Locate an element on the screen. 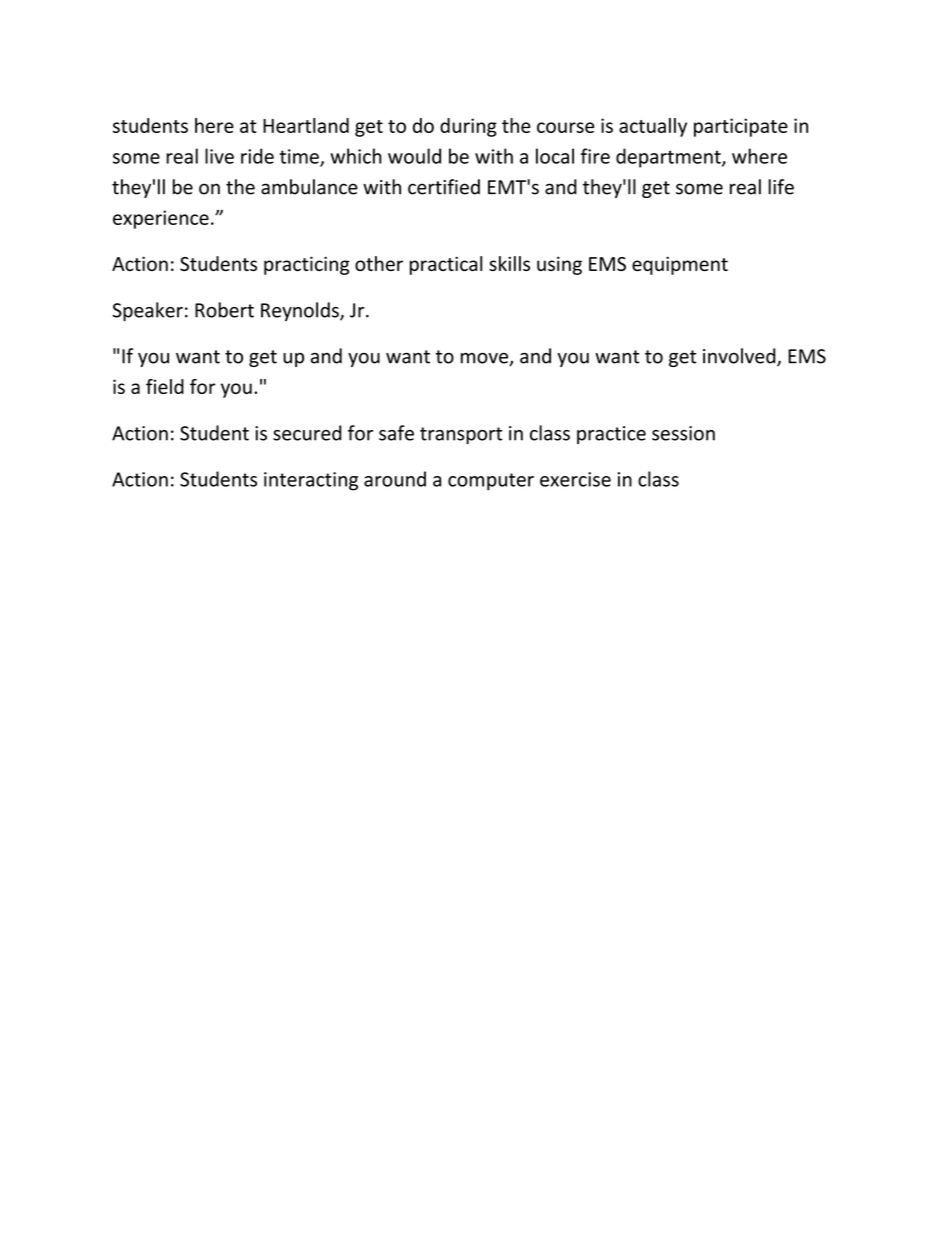 The width and height of the screenshot is (952, 1233). participate is located at coordinates (741, 127).
